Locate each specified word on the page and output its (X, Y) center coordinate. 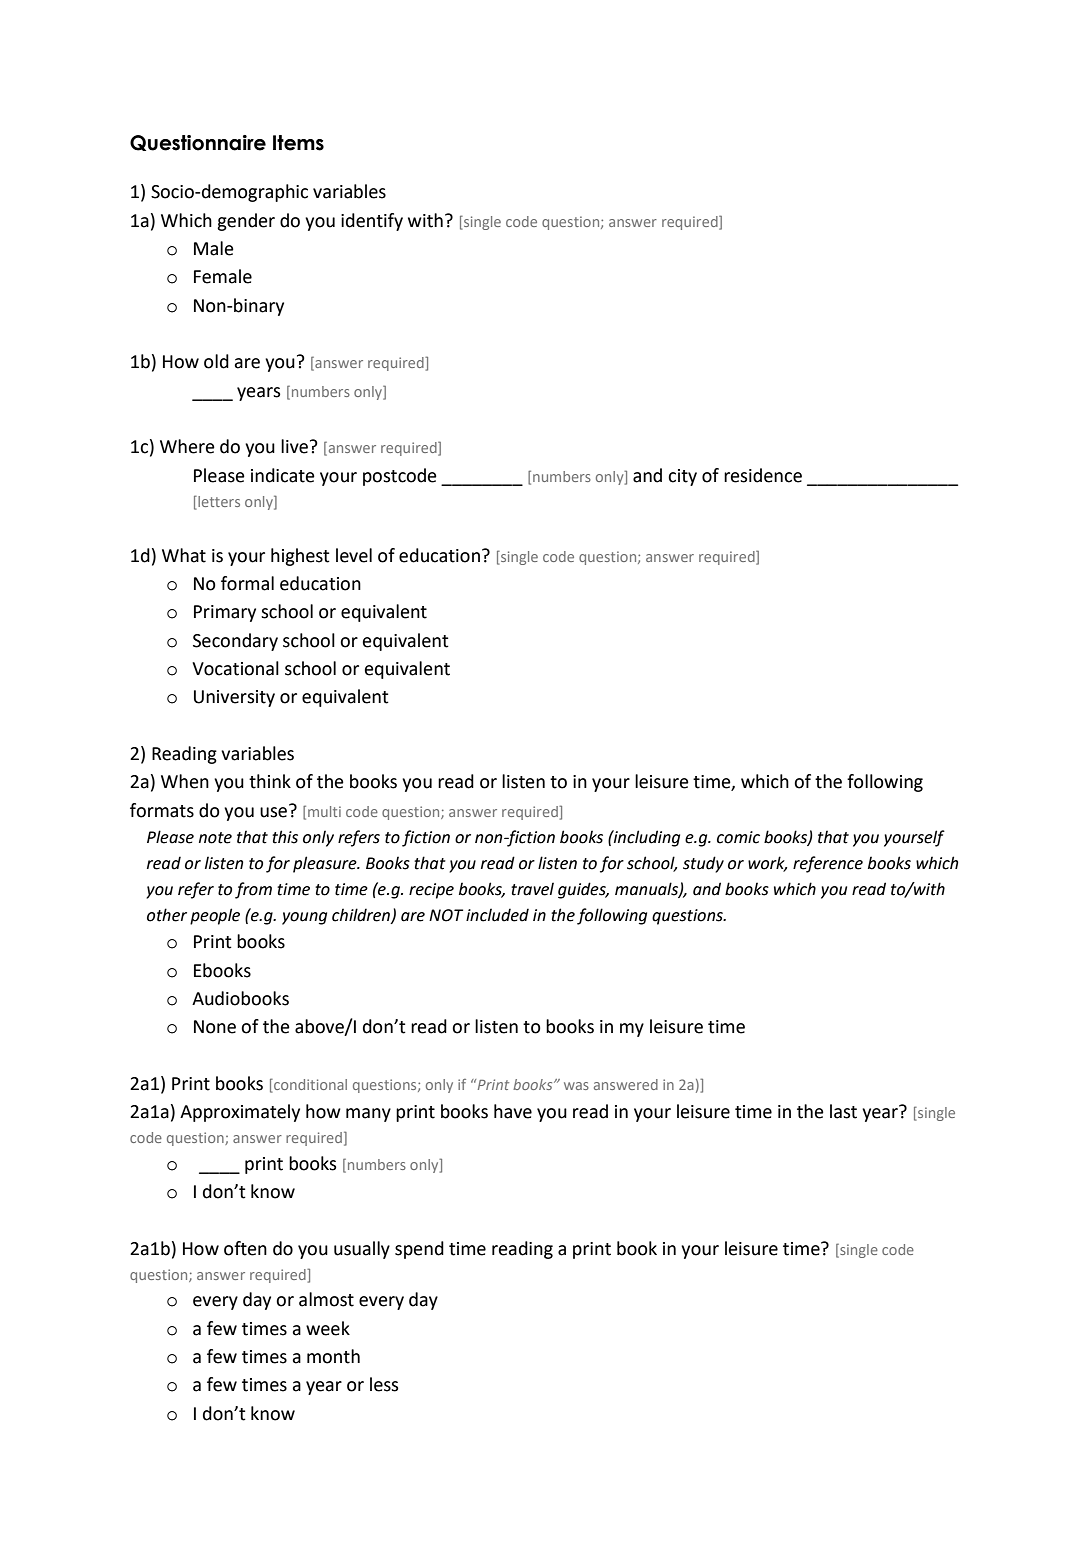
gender (246, 222)
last (843, 1111)
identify (372, 222)
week (328, 1328)
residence (763, 475)
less (384, 1384)
